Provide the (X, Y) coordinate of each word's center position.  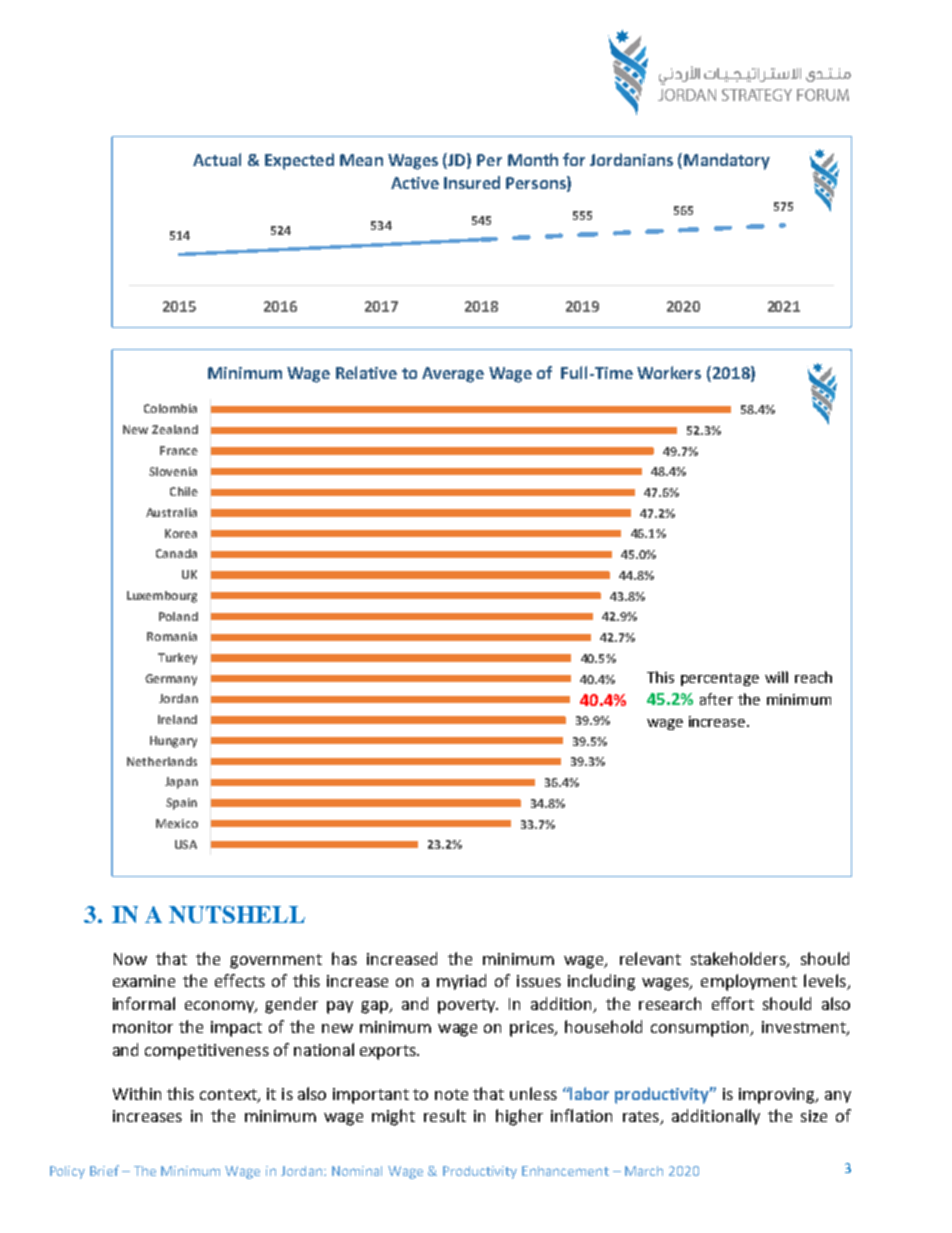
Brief (104, 1170)
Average (453, 375)
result (445, 1115)
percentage (720, 679)
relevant (650, 958)
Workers (669, 372)
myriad (461, 982)
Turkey (177, 659)
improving (778, 1096)
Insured (472, 182)
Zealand (175, 429)
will (776, 677)
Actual (217, 159)
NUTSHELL (237, 914)
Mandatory (727, 161)
